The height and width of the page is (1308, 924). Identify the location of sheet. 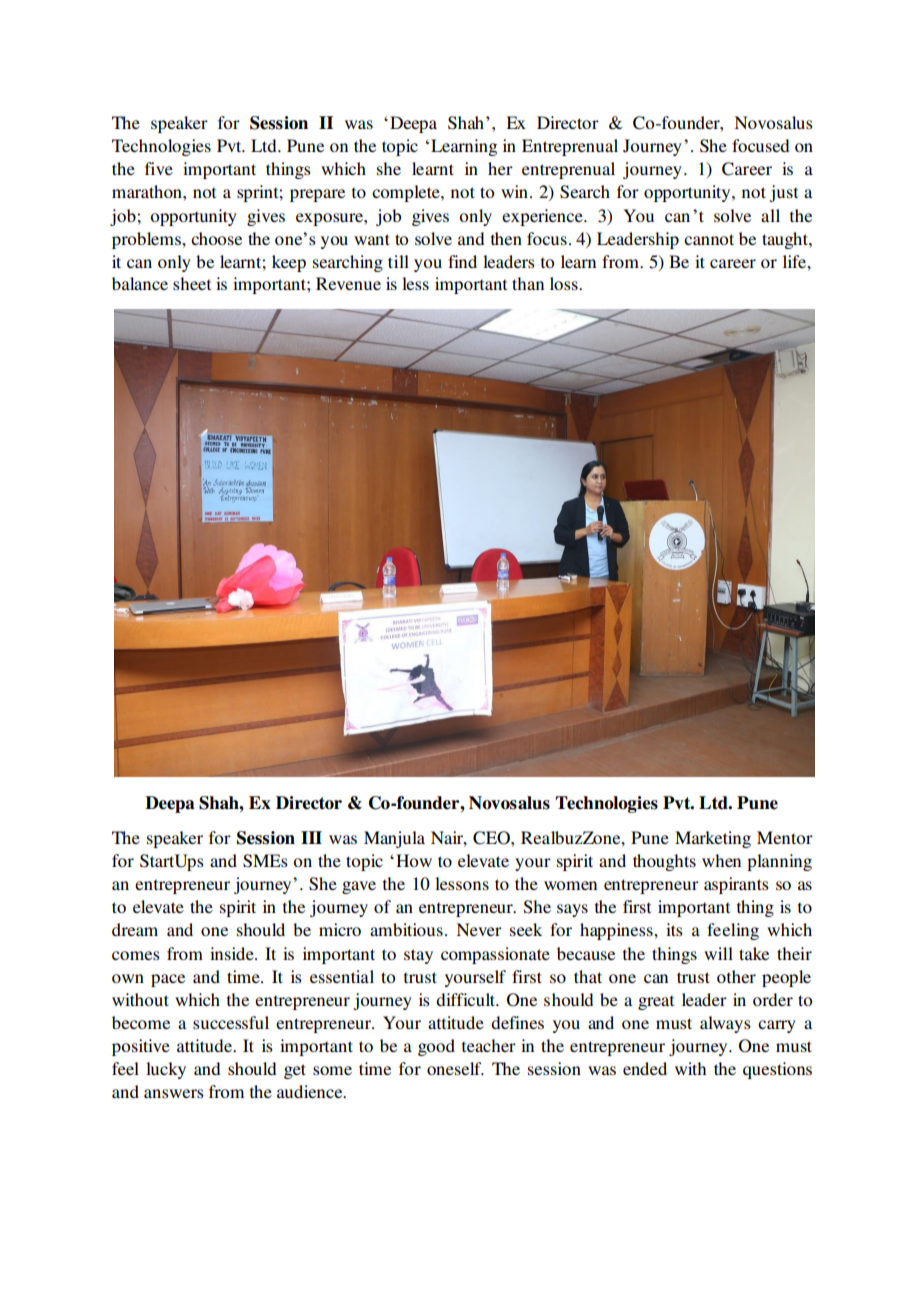
(192, 283).
